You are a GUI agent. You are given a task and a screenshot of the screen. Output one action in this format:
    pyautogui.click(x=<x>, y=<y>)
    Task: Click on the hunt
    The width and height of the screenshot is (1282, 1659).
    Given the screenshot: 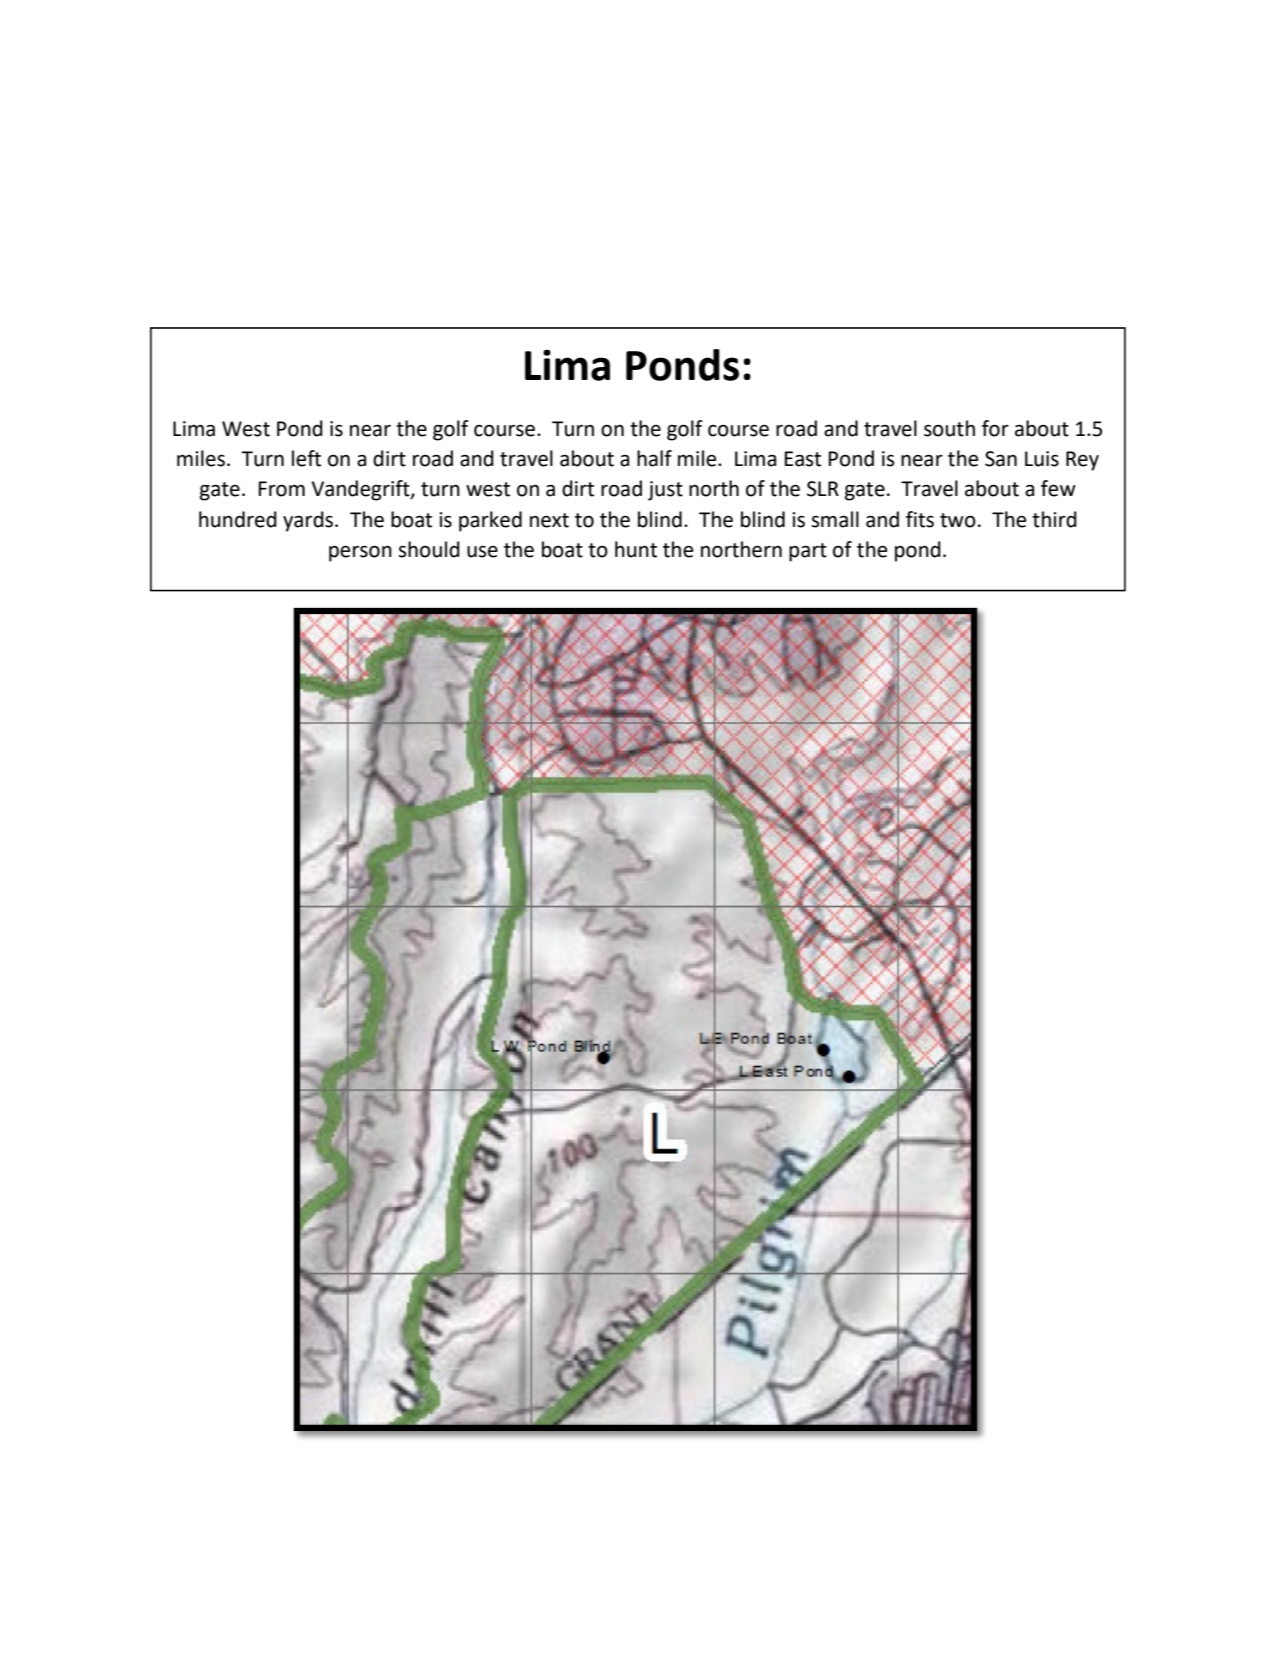 What is the action you would take?
    pyautogui.click(x=636, y=549)
